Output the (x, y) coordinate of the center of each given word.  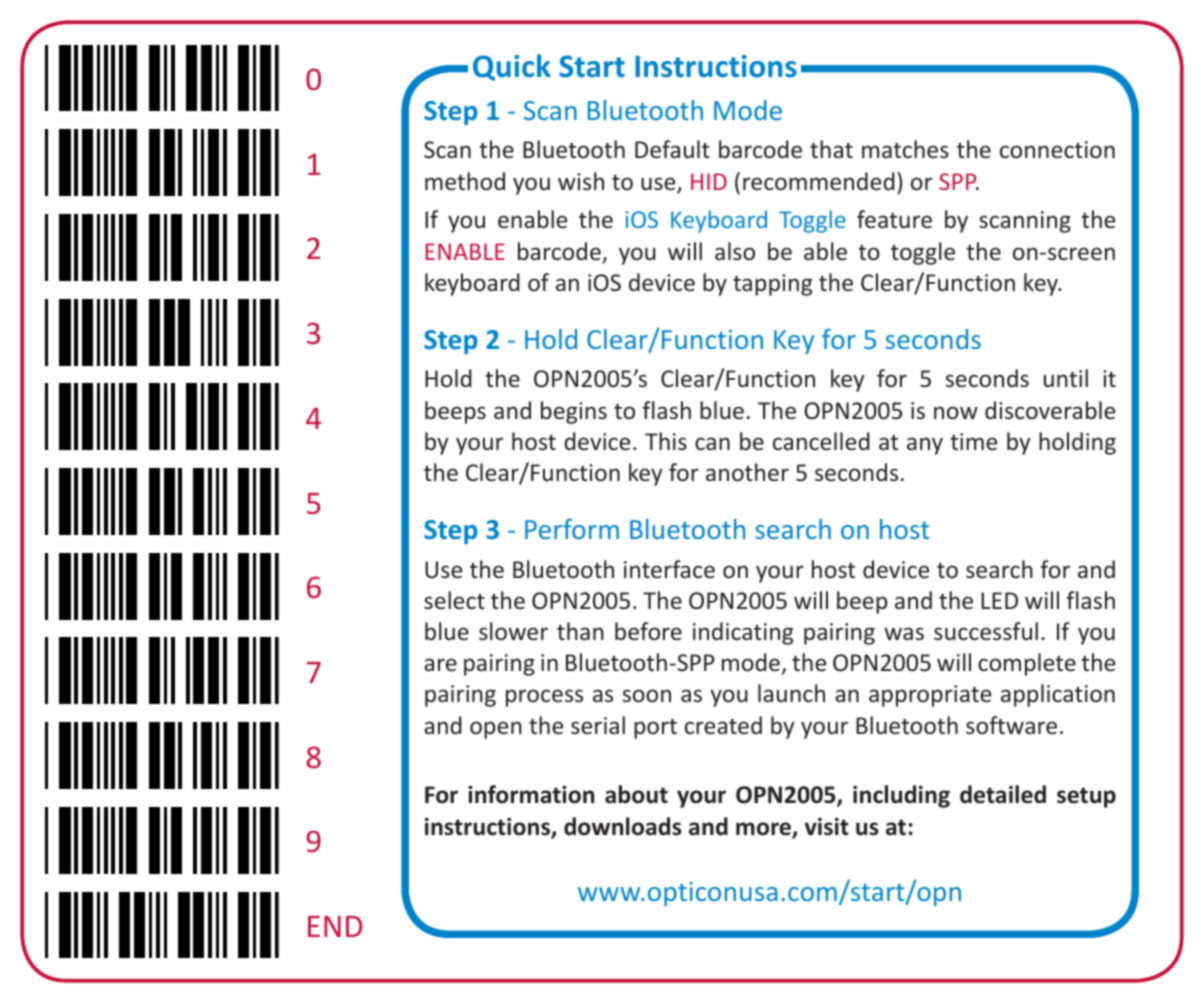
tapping (772, 285)
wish (581, 181)
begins (574, 412)
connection (1057, 149)
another (747, 472)
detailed (1003, 794)
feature (894, 219)
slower (513, 631)
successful (986, 631)
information (531, 794)
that (831, 149)
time (973, 441)
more (764, 830)
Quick (512, 67)
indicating (743, 633)
